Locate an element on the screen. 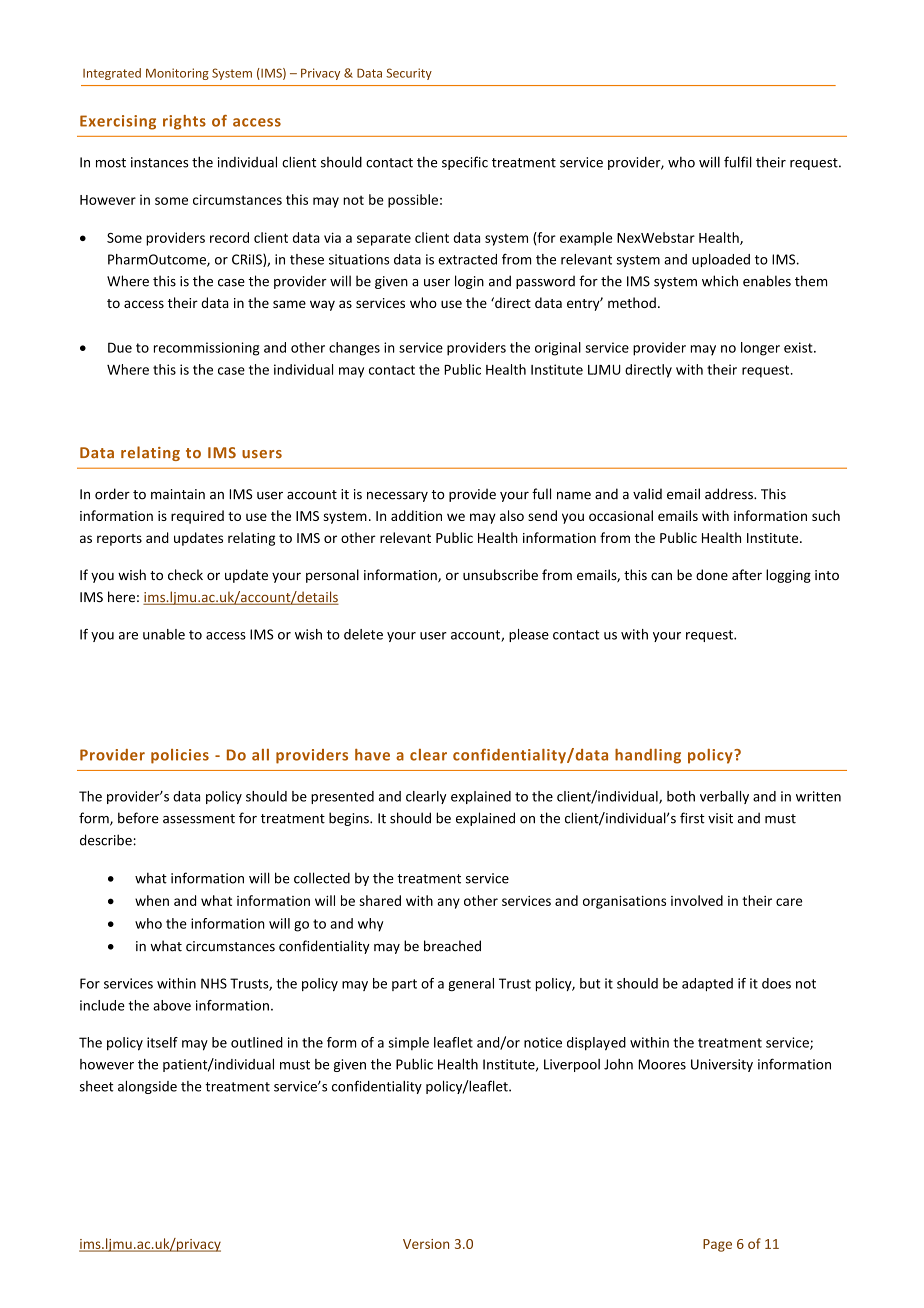 This screenshot has width=924, height=1308. rights is located at coordinates (184, 122).
